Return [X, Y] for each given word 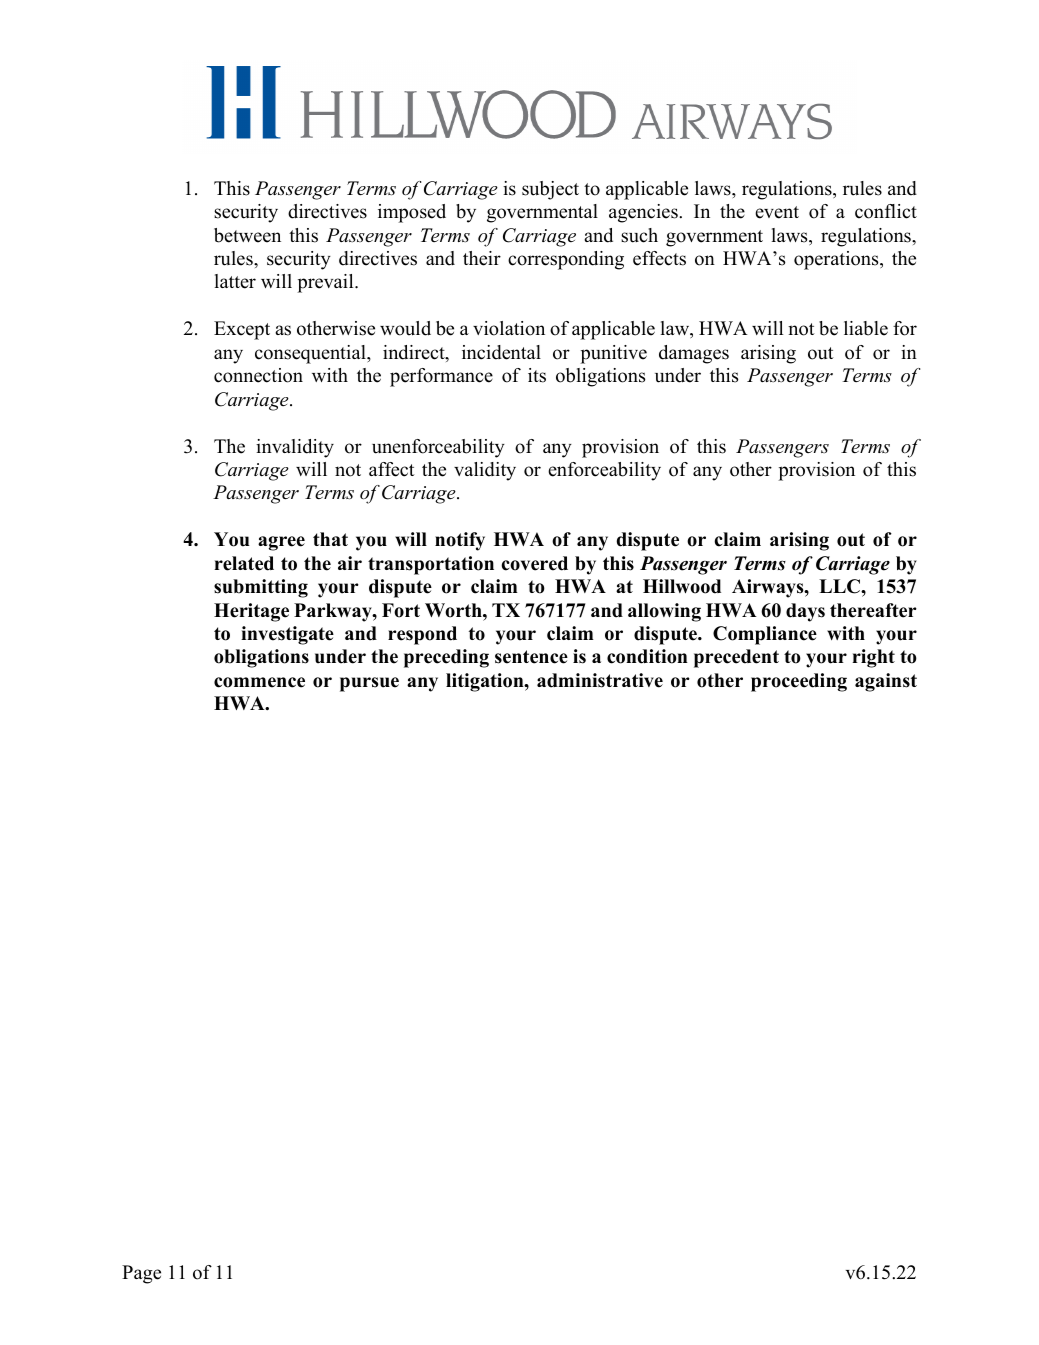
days [805, 612]
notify [460, 541]
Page [141, 1274]
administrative [600, 680]
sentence [531, 657]
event [777, 212]
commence [259, 682]
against [886, 682]
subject [550, 190]
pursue [369, 684]
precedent [736, 658]
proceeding [799, 682]
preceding [446, 658]
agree [281, 543]
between [247, 235]
